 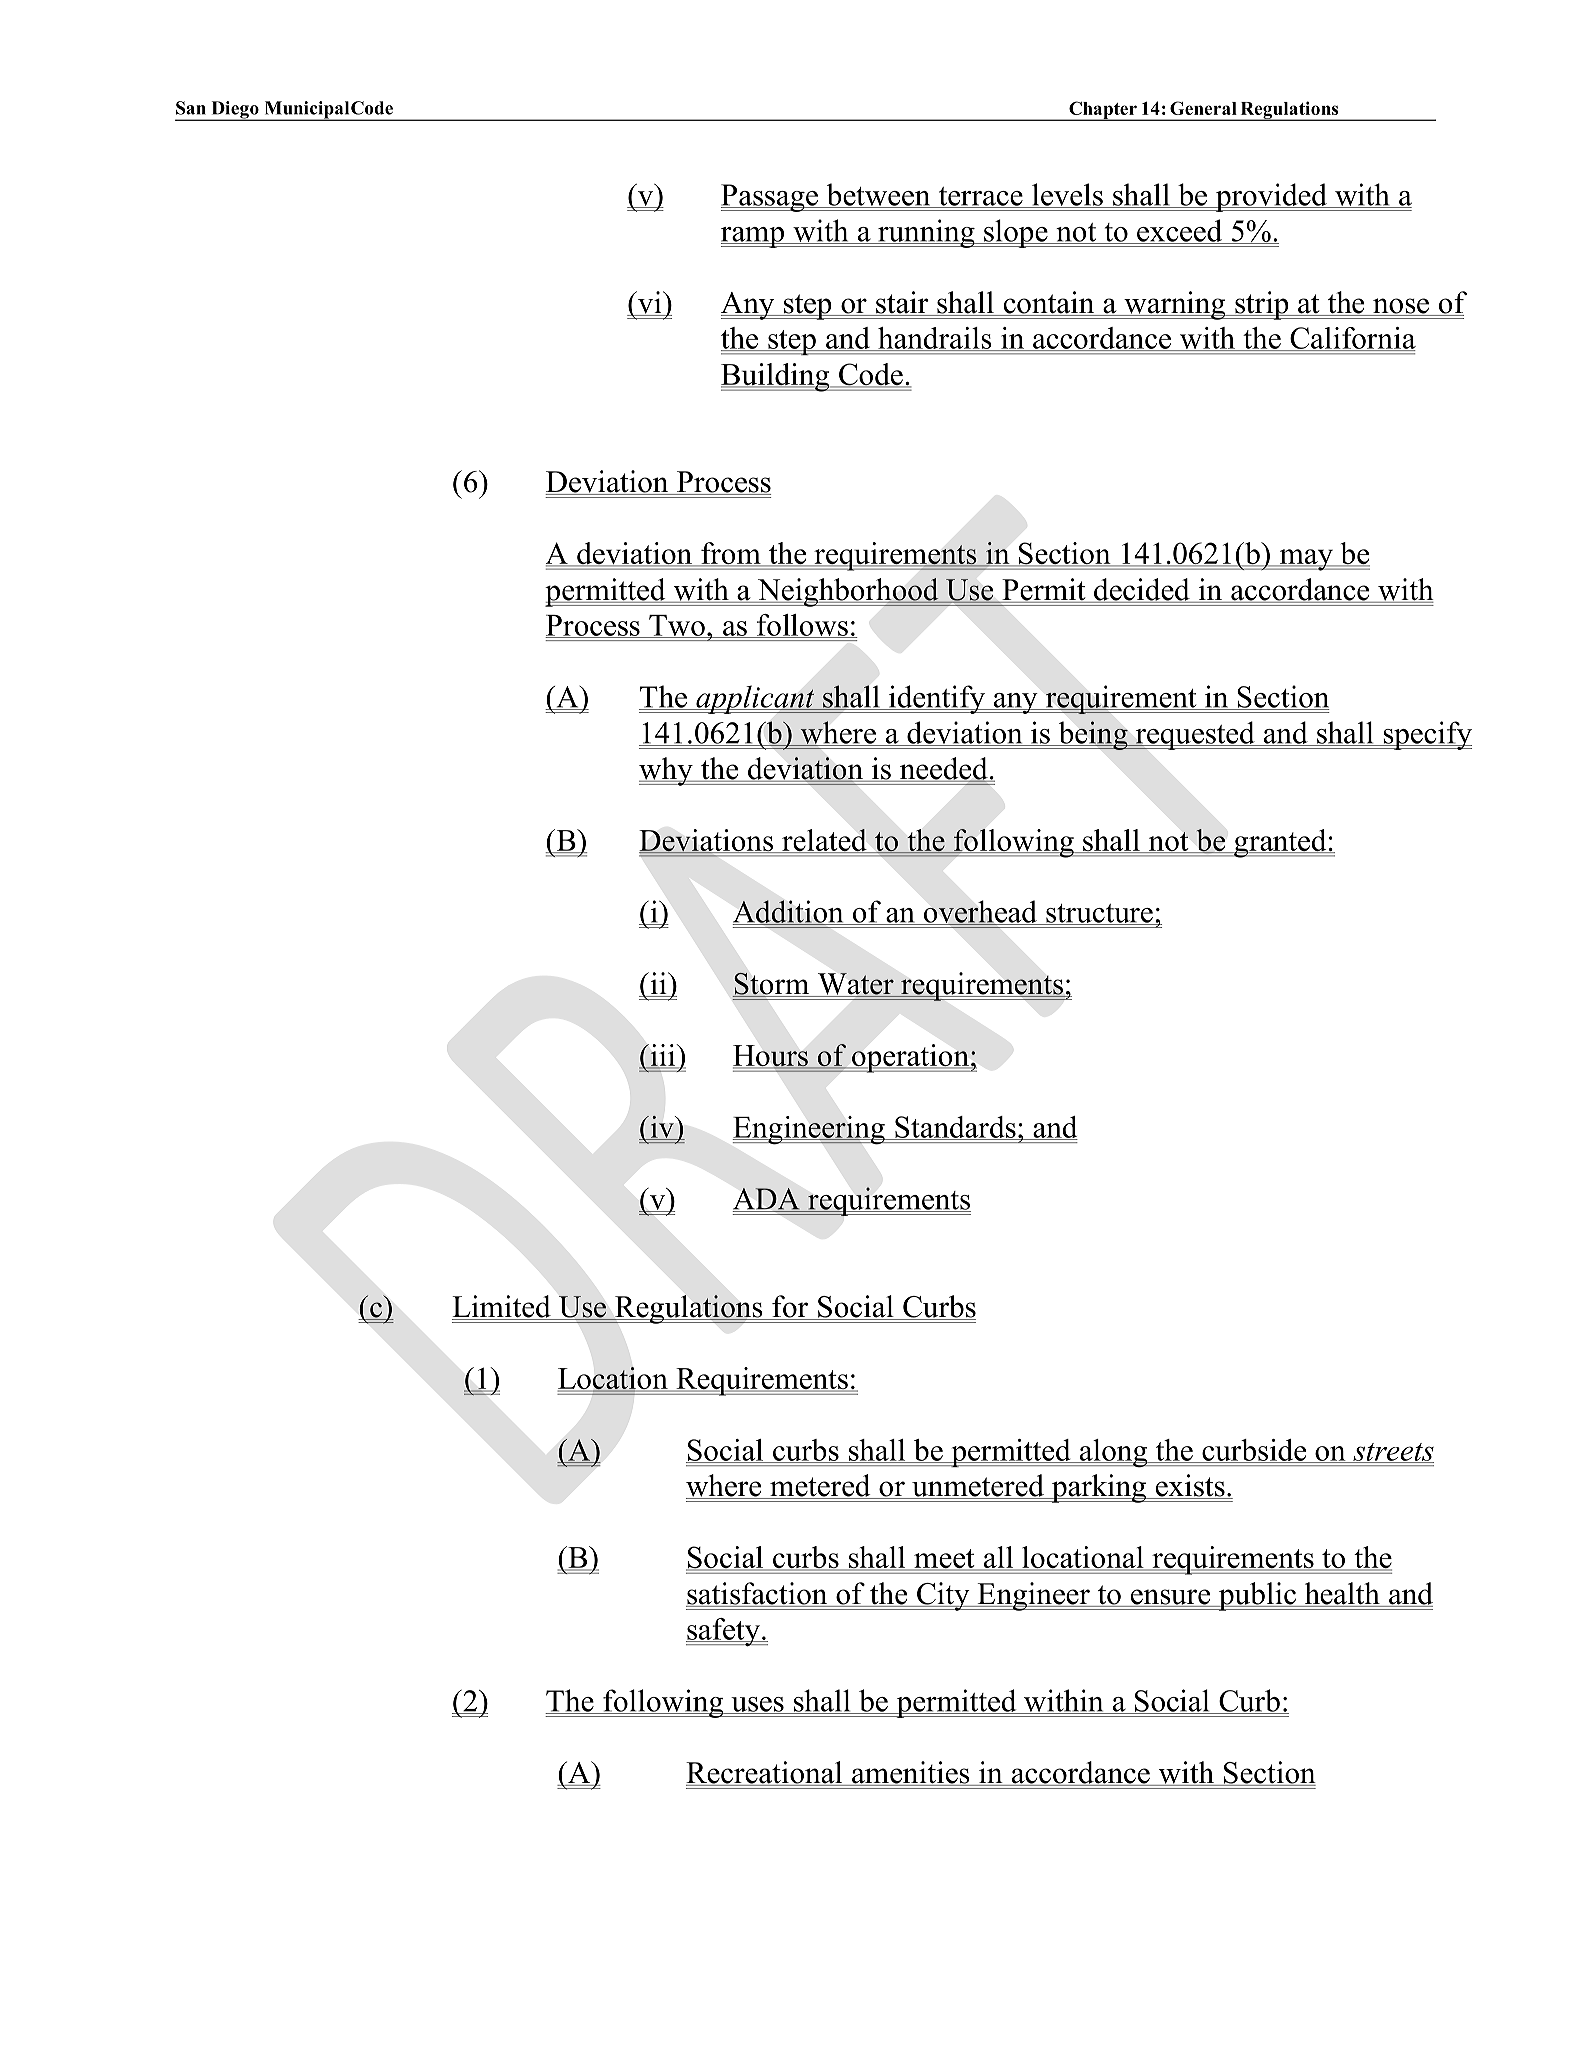 What do you see at coordinates (502, 1307) in the page?
I see `Limited` at bounding box center [502, 1307].
